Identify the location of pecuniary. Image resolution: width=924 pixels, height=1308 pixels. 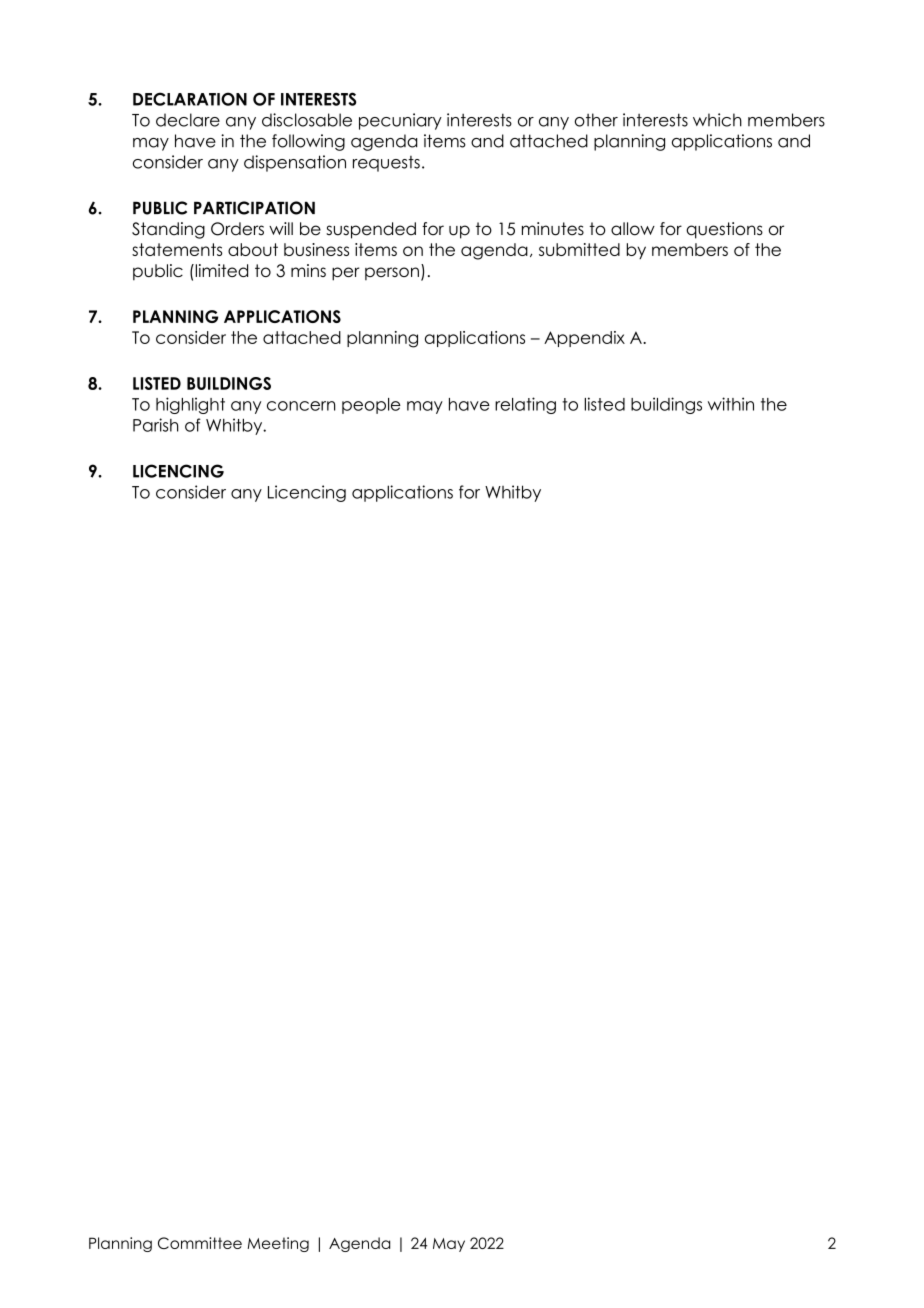
(400, 121).
